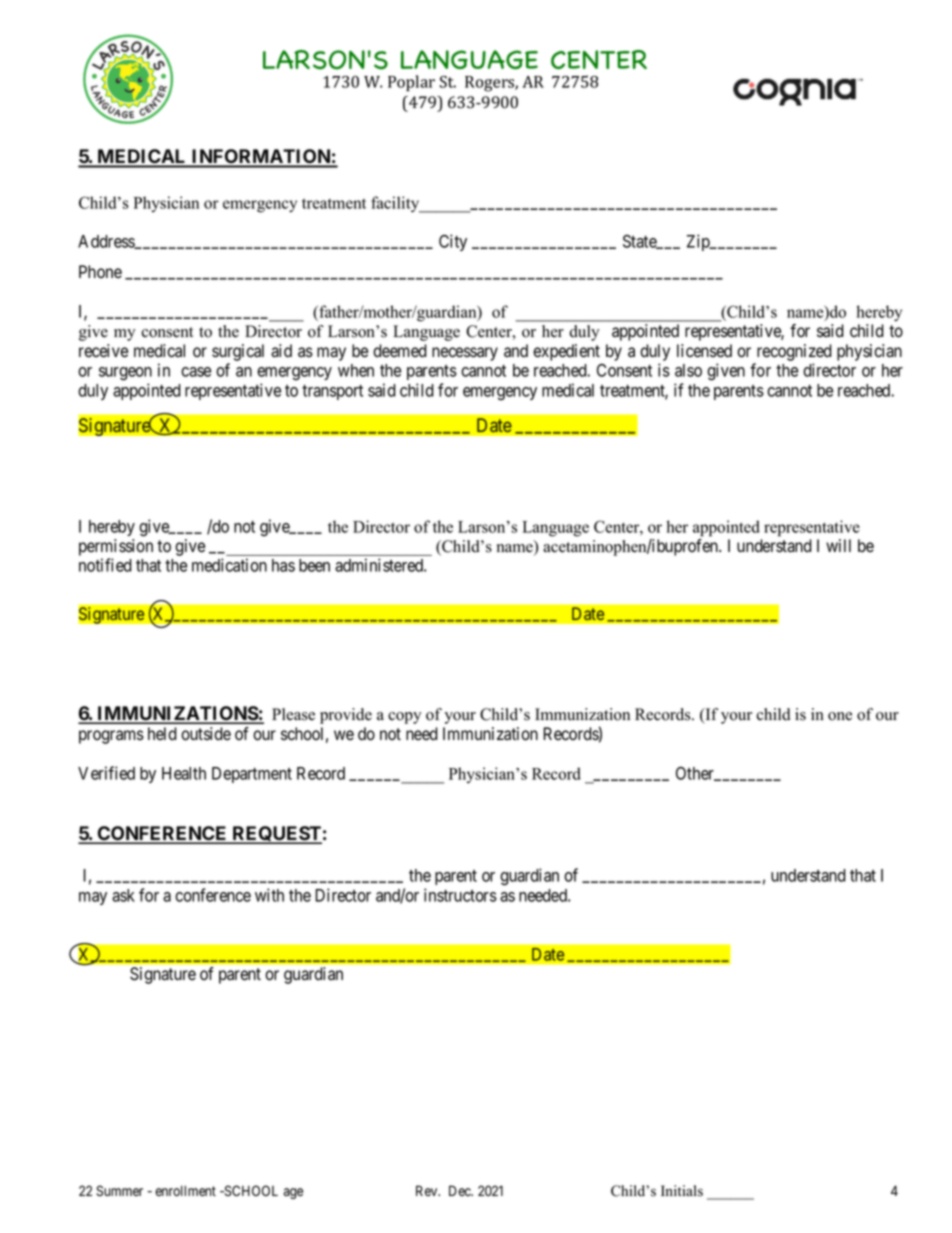  What do you see at coordinates (411, 83) in the screenshot?
I see `Poplar` at bounding box center [411, 83].
